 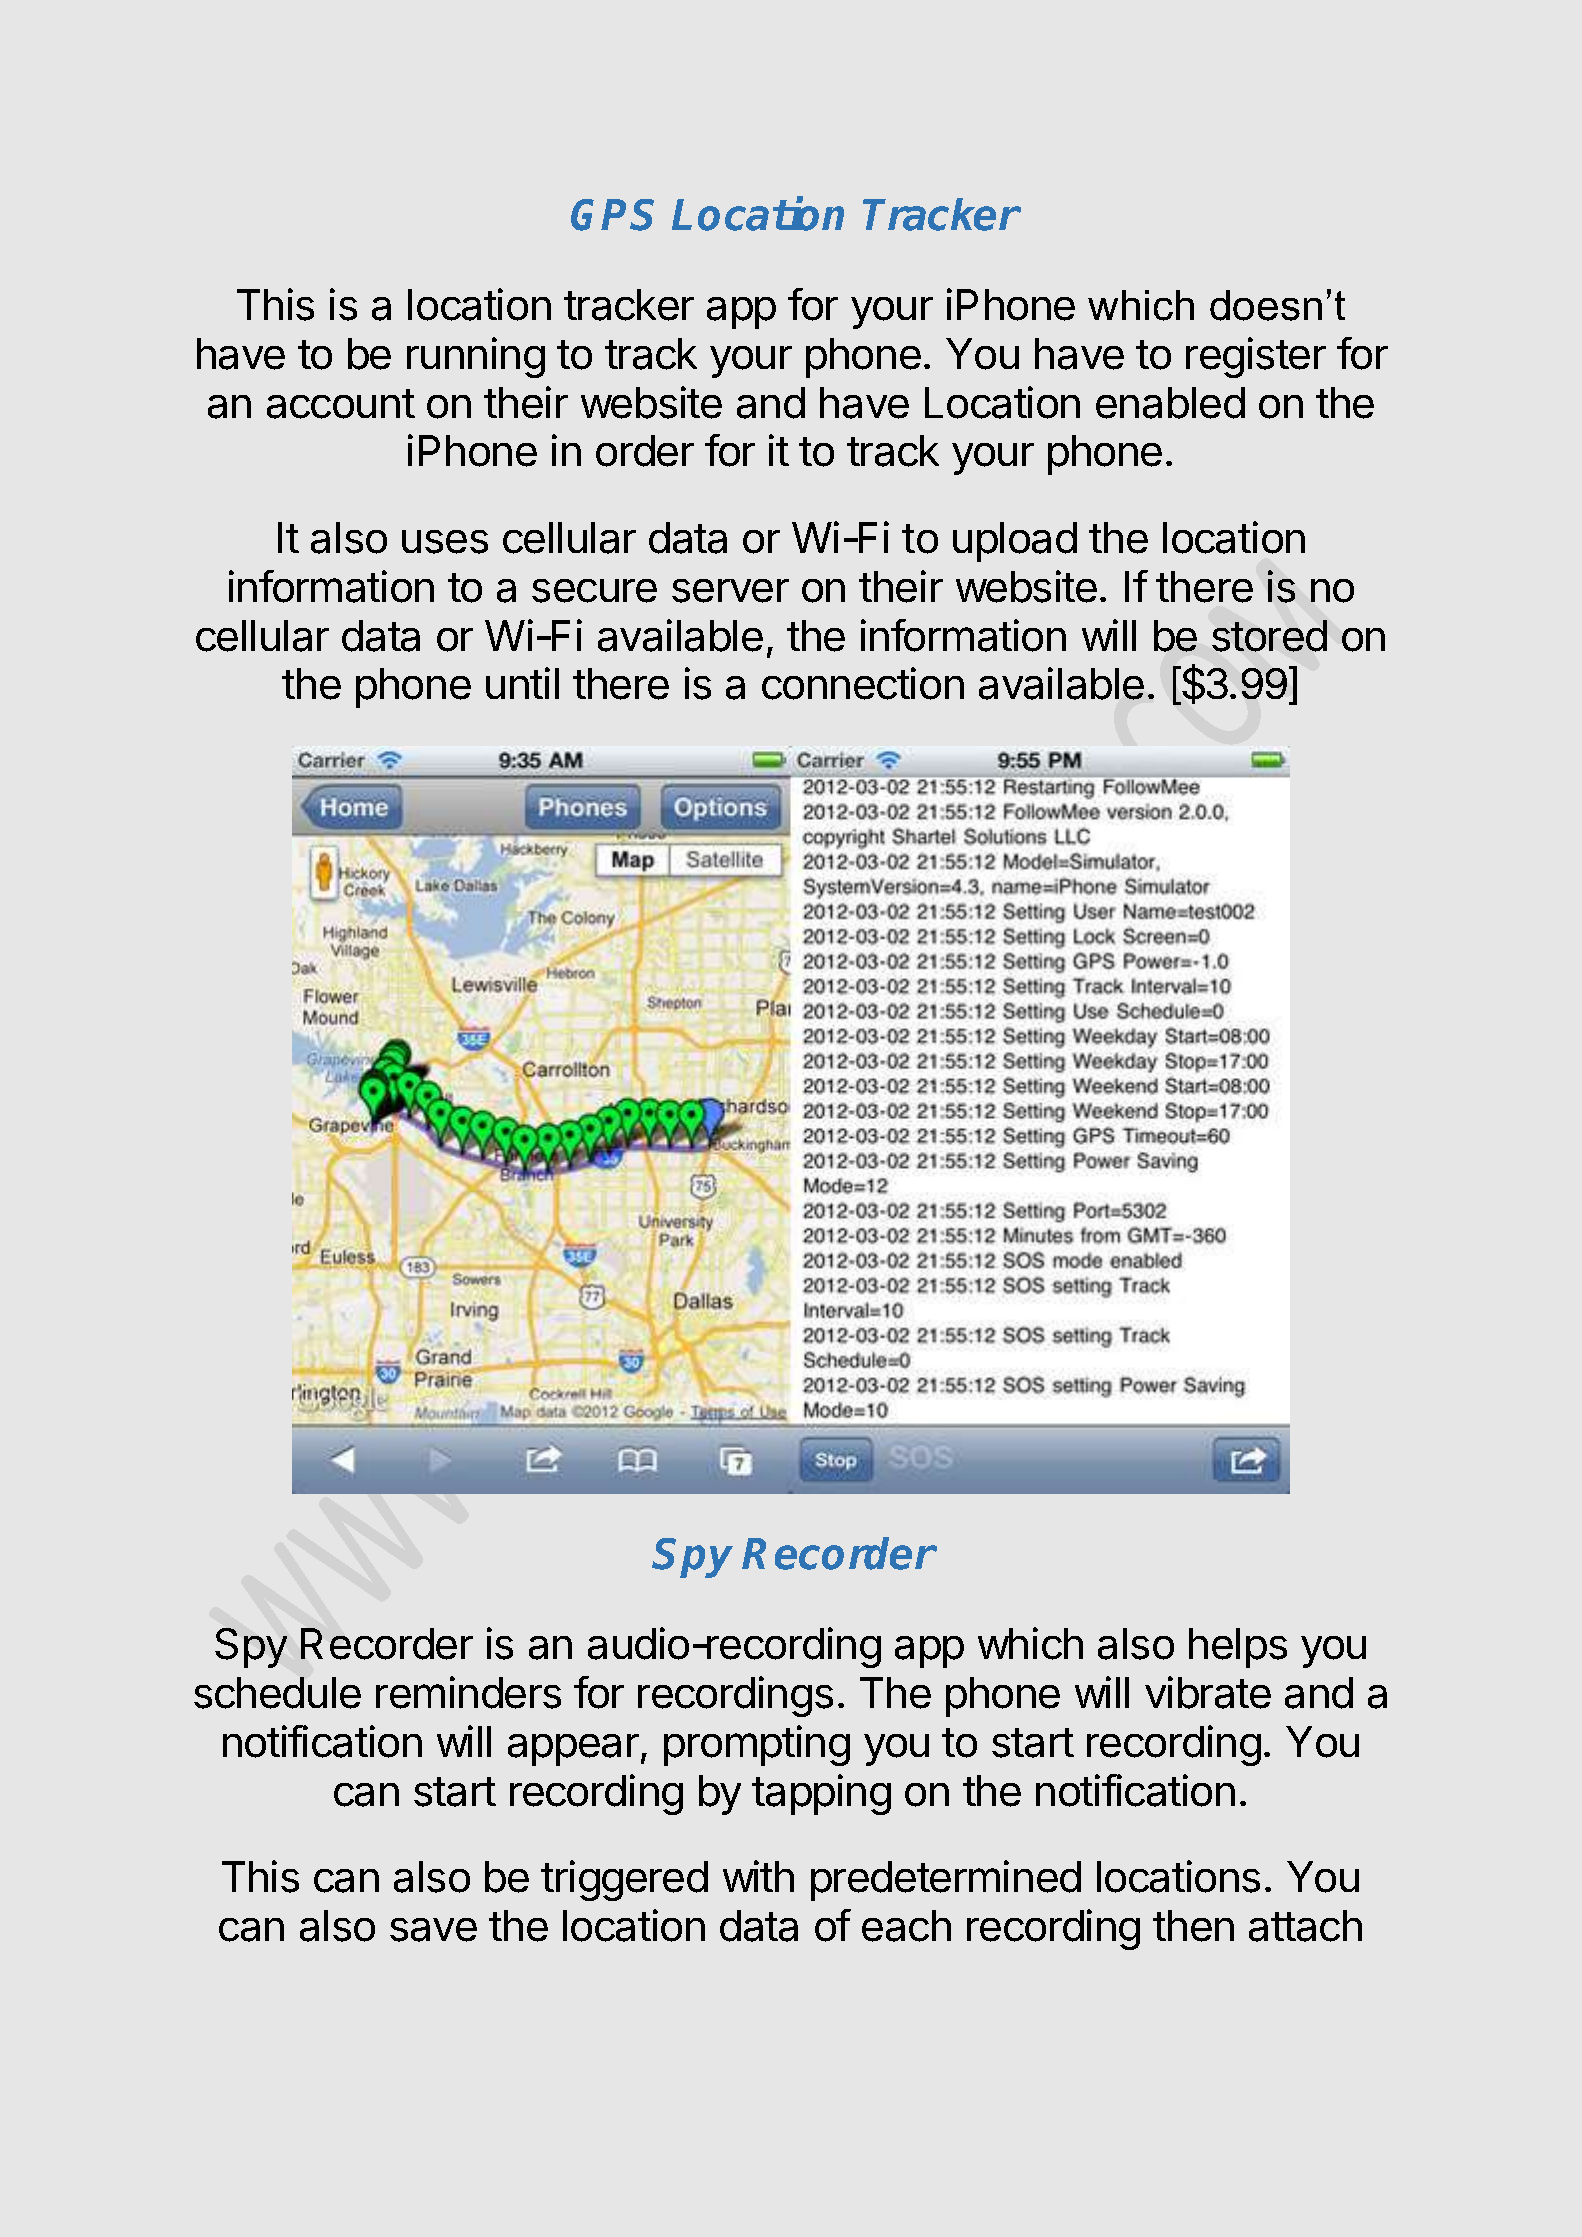 I want to click on helps, so click(x=1238, y=1648).
